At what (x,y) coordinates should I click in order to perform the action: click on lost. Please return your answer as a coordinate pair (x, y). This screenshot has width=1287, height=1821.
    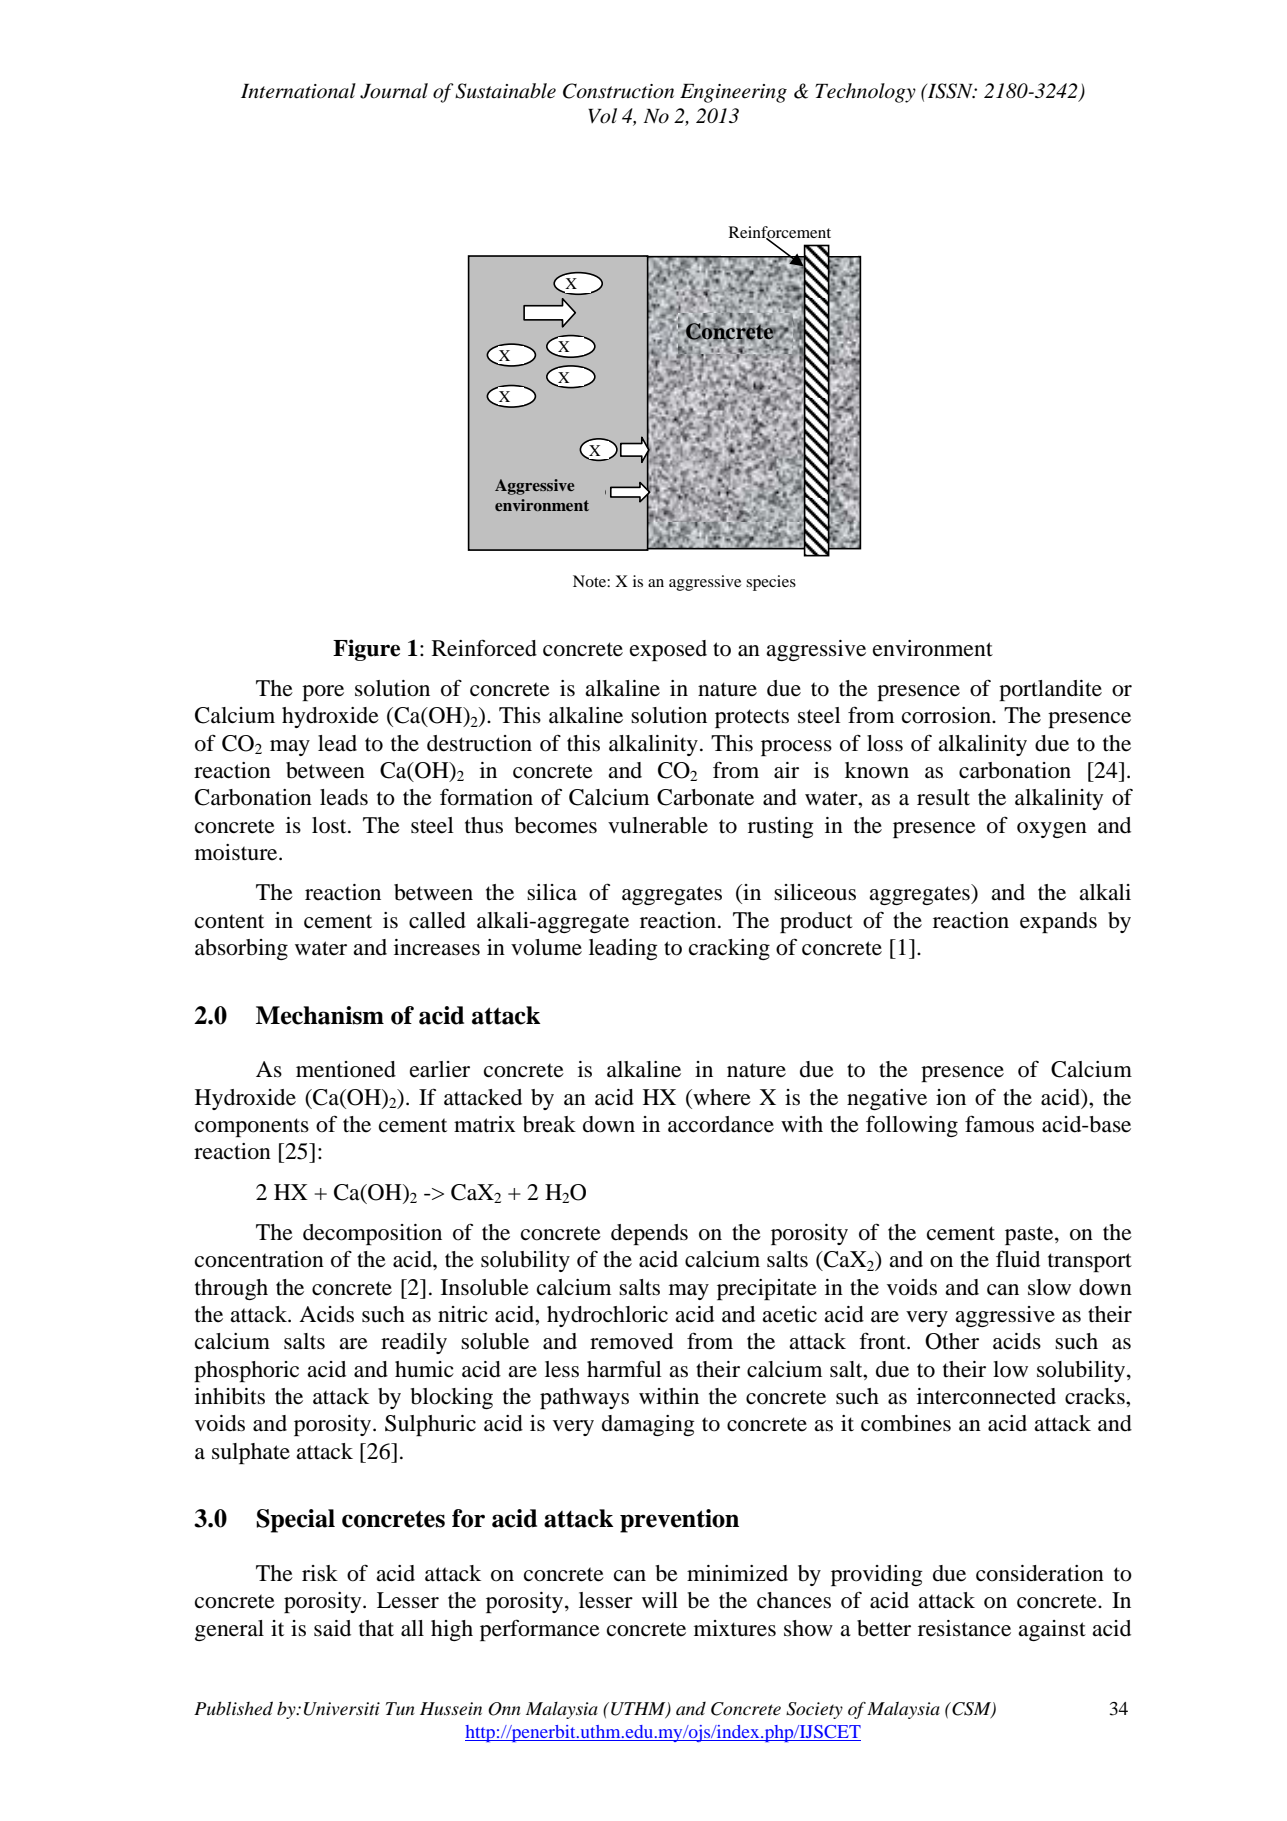
    Looking at the image, I should click on (330, 825).
